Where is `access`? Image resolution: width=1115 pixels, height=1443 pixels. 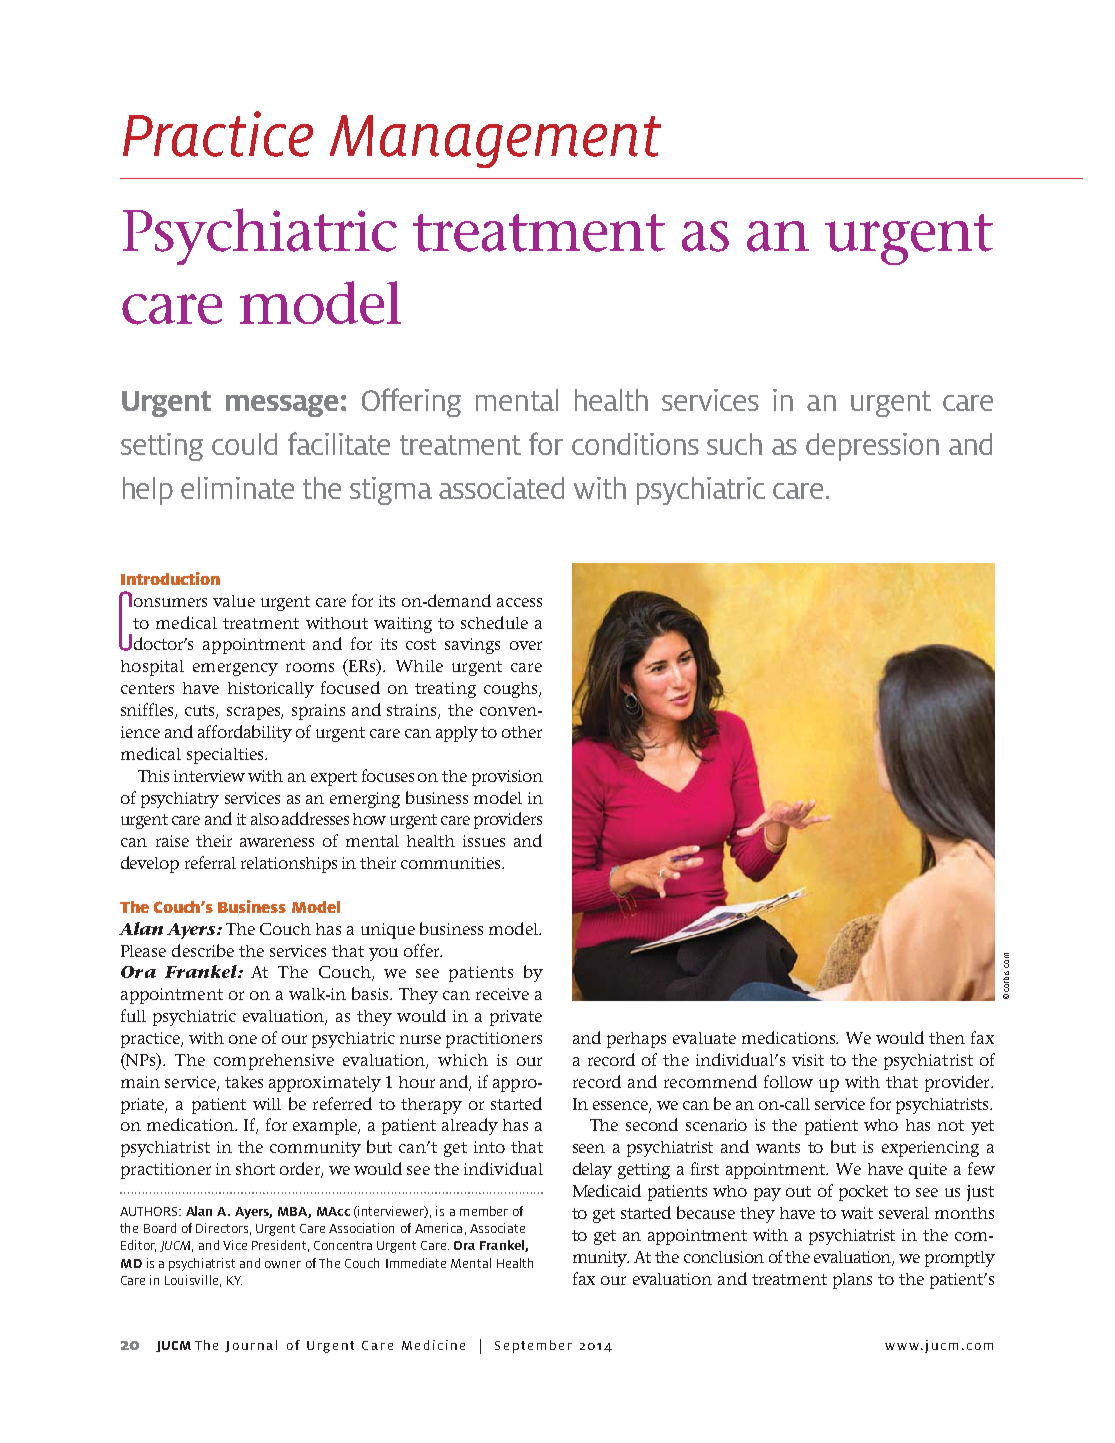
access is located at coordinates (519, 602).
